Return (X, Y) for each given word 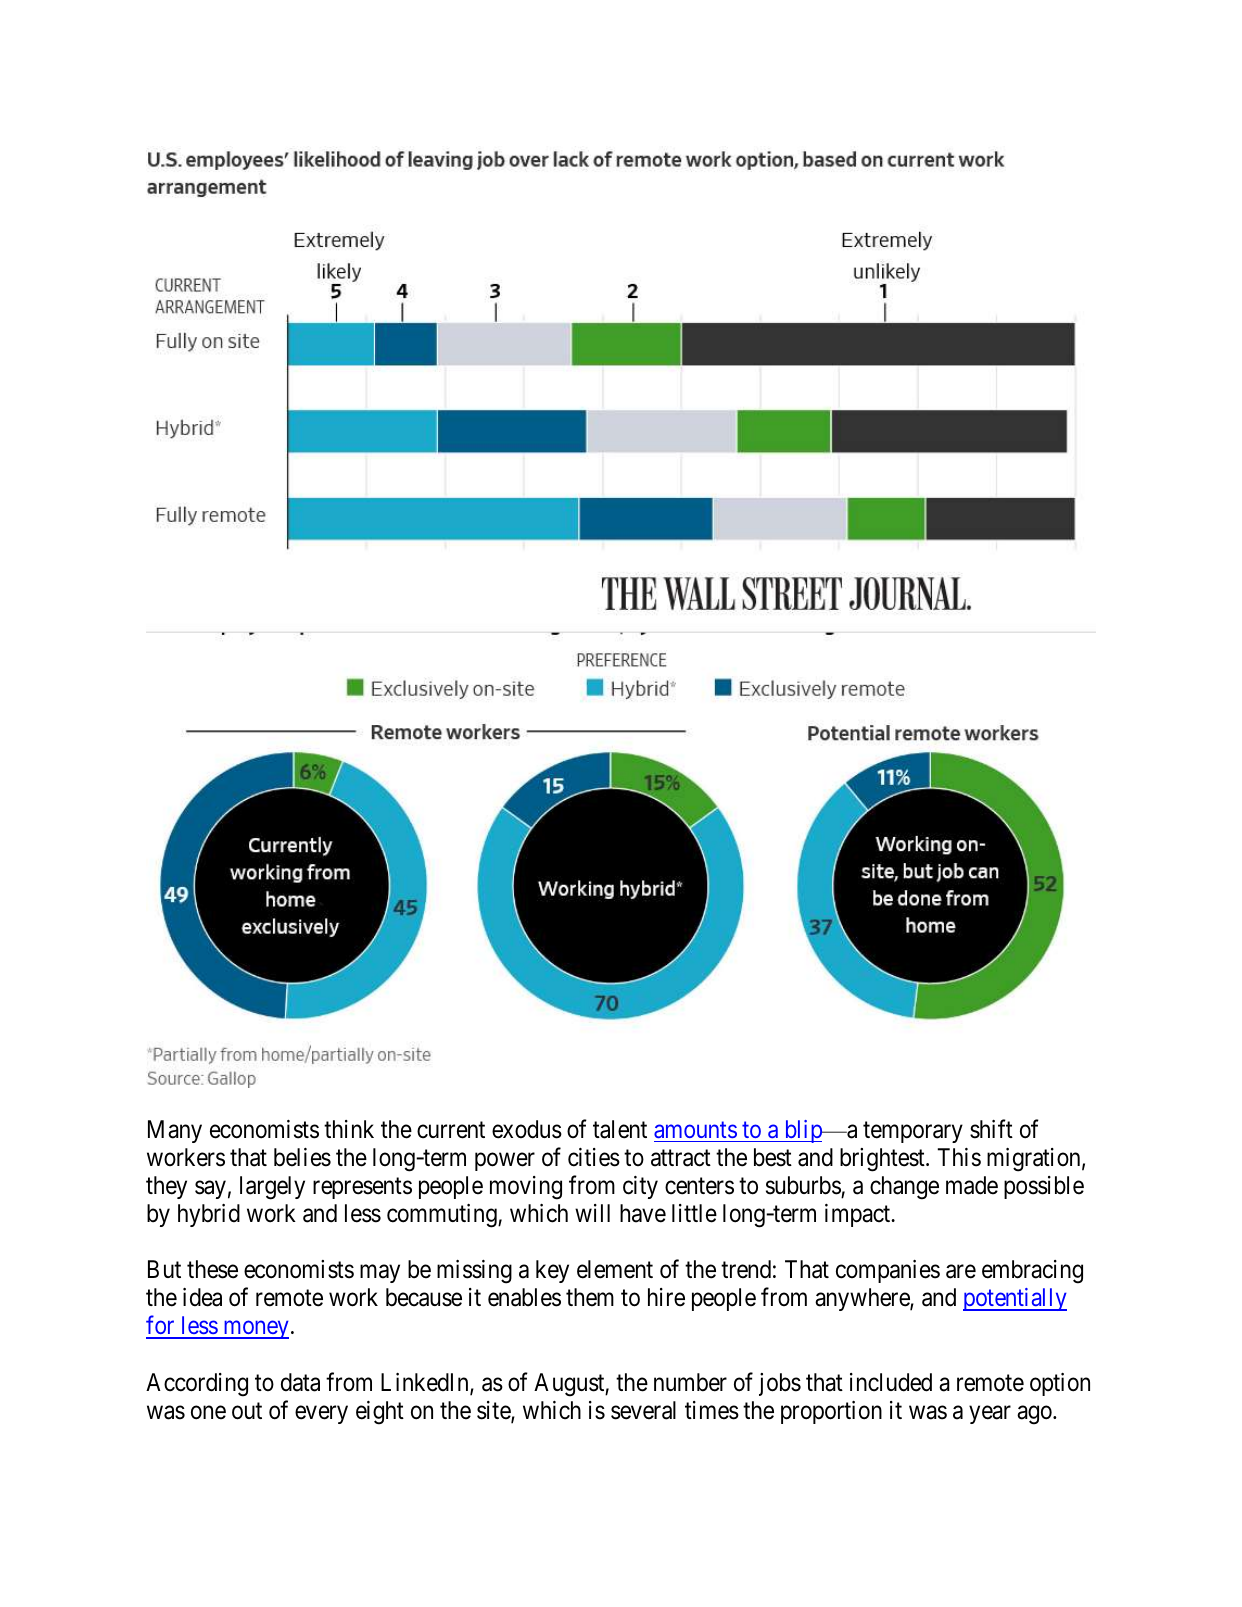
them (590, 1297)
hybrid (209, 1215)
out (247, 1411)
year (990, 1415)
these (212, 1269)
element (615, 1269)
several (643, 1410)
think (349, 1129)
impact (859, 1215)
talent (620, 1129)
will (592, 1213)
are (961, 1272)
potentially (1015, 1299)
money (255, 1330)
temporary (913, 1132)
